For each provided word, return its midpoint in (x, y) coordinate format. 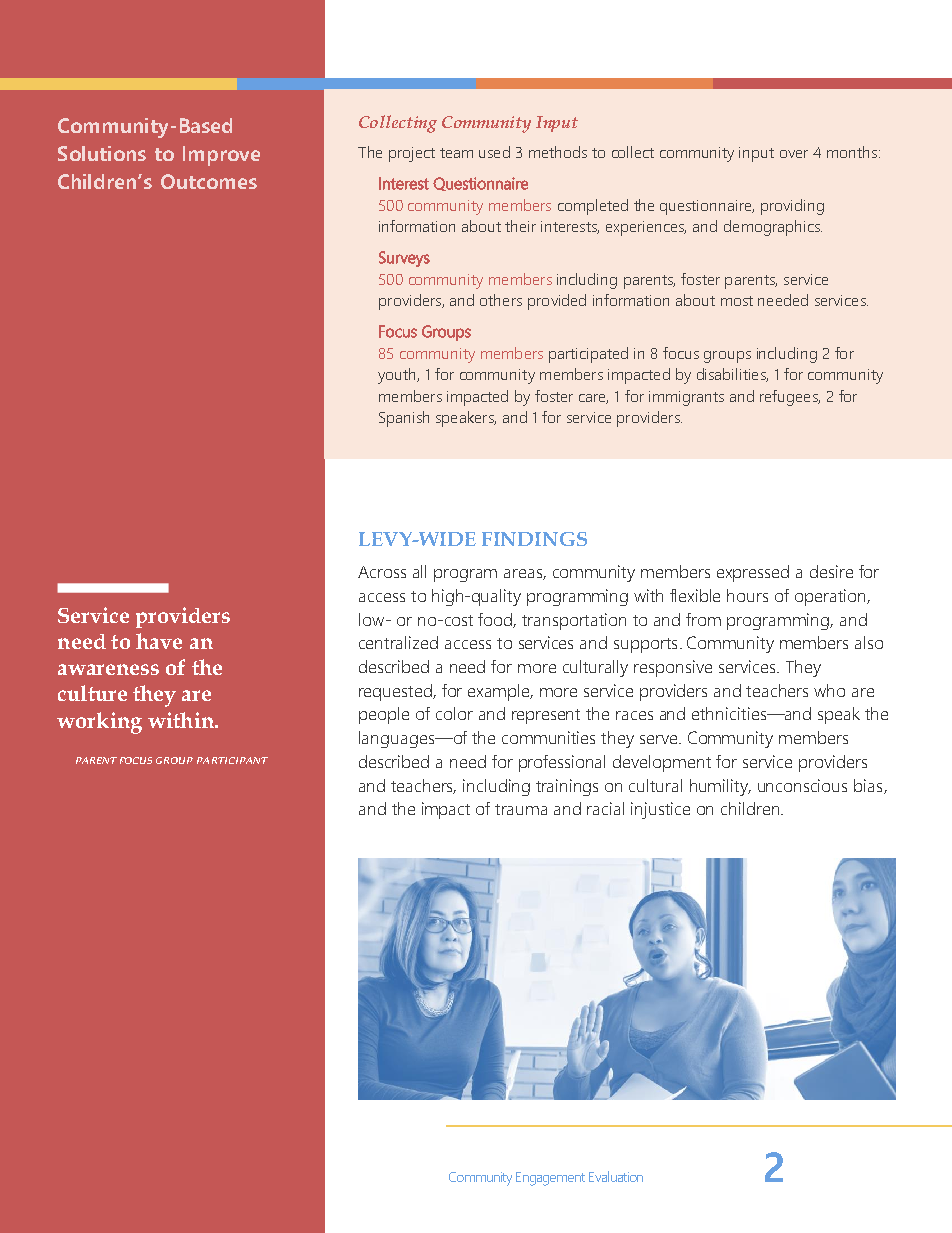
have (159, 641)
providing (792, 207)
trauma (521, 809)
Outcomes (209, 181)
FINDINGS (534, 539)
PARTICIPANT (232, 760)
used (494, 152)
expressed (753, 573)
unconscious (802, 785)
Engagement (550, 1179)
